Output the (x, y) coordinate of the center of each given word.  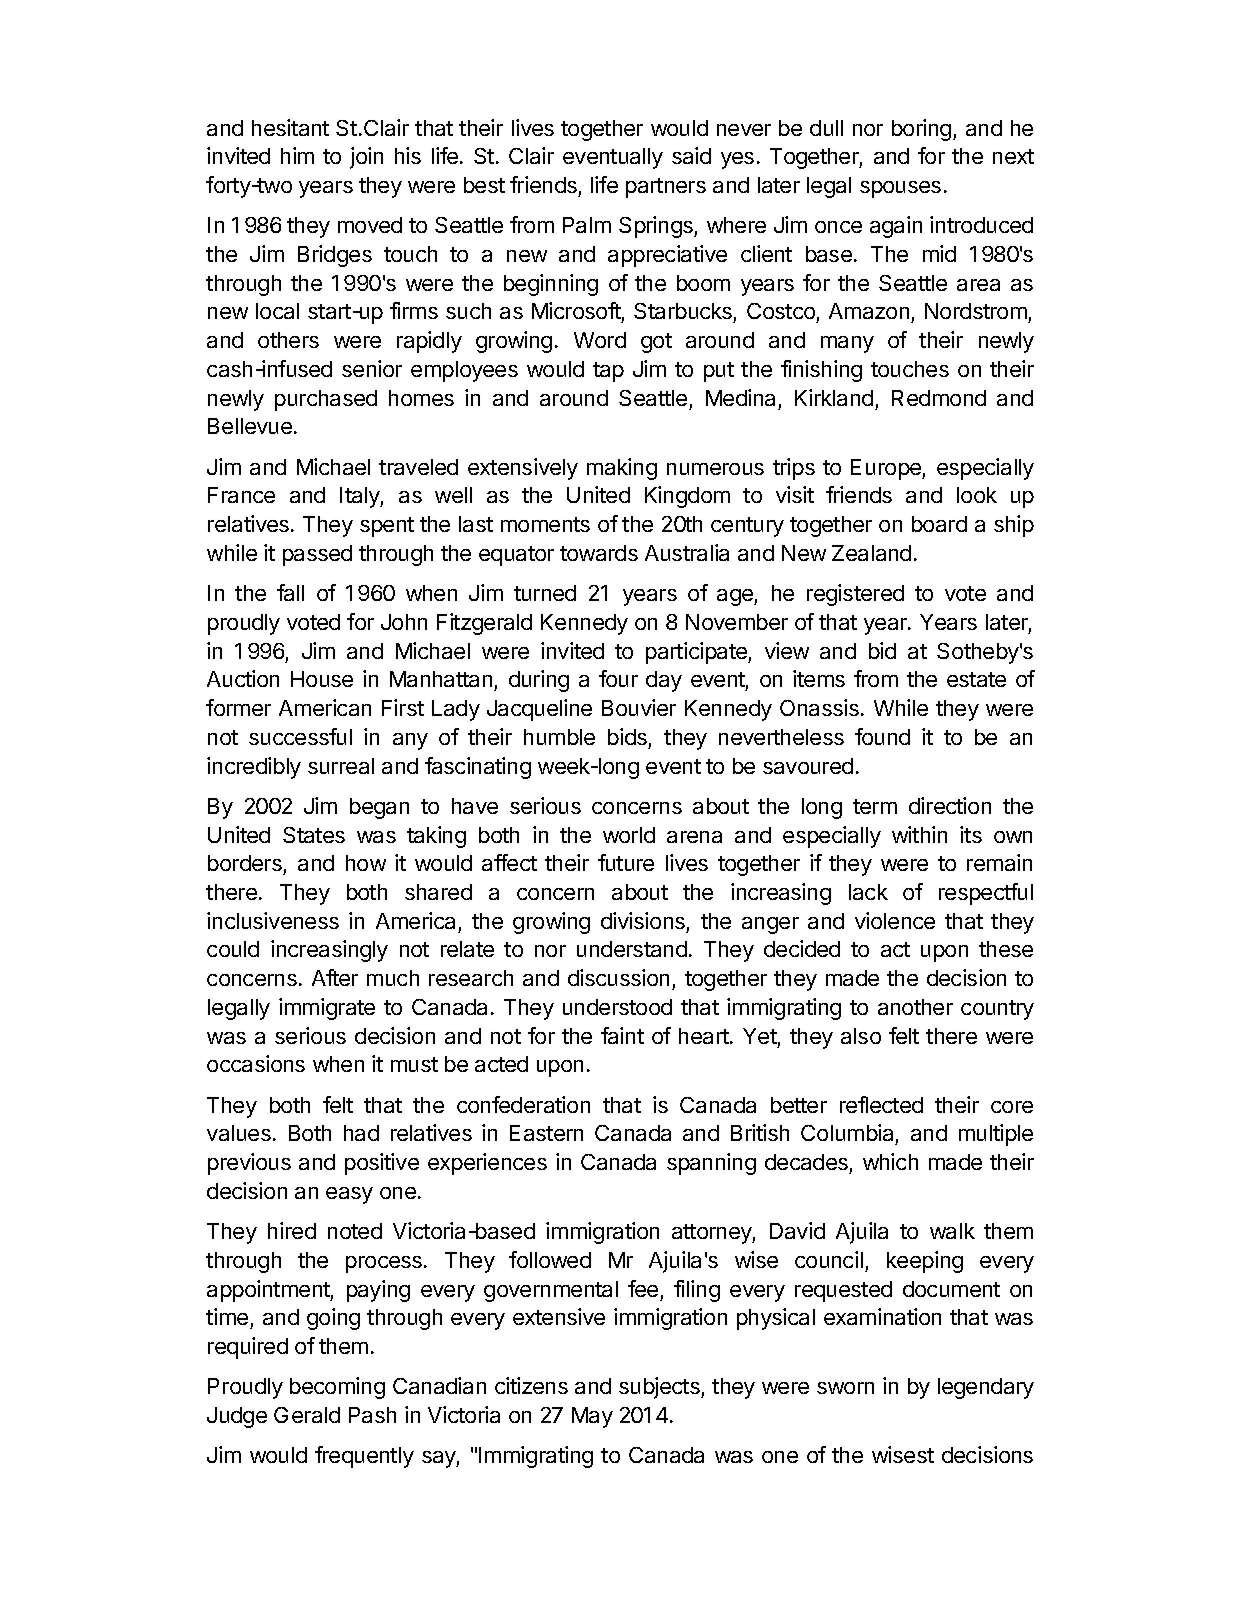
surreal (341, 766)
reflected (881, 1104)
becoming (337, 1388)
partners (666, 188)
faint (622, 1035)
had (361, 1133)
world (629, 835)
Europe (887, 469)
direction (950, 805)
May (592, 1417)
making (622, 469)
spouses (900, 189)
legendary (986, 1388)
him (297, 155)
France (241, 495)
